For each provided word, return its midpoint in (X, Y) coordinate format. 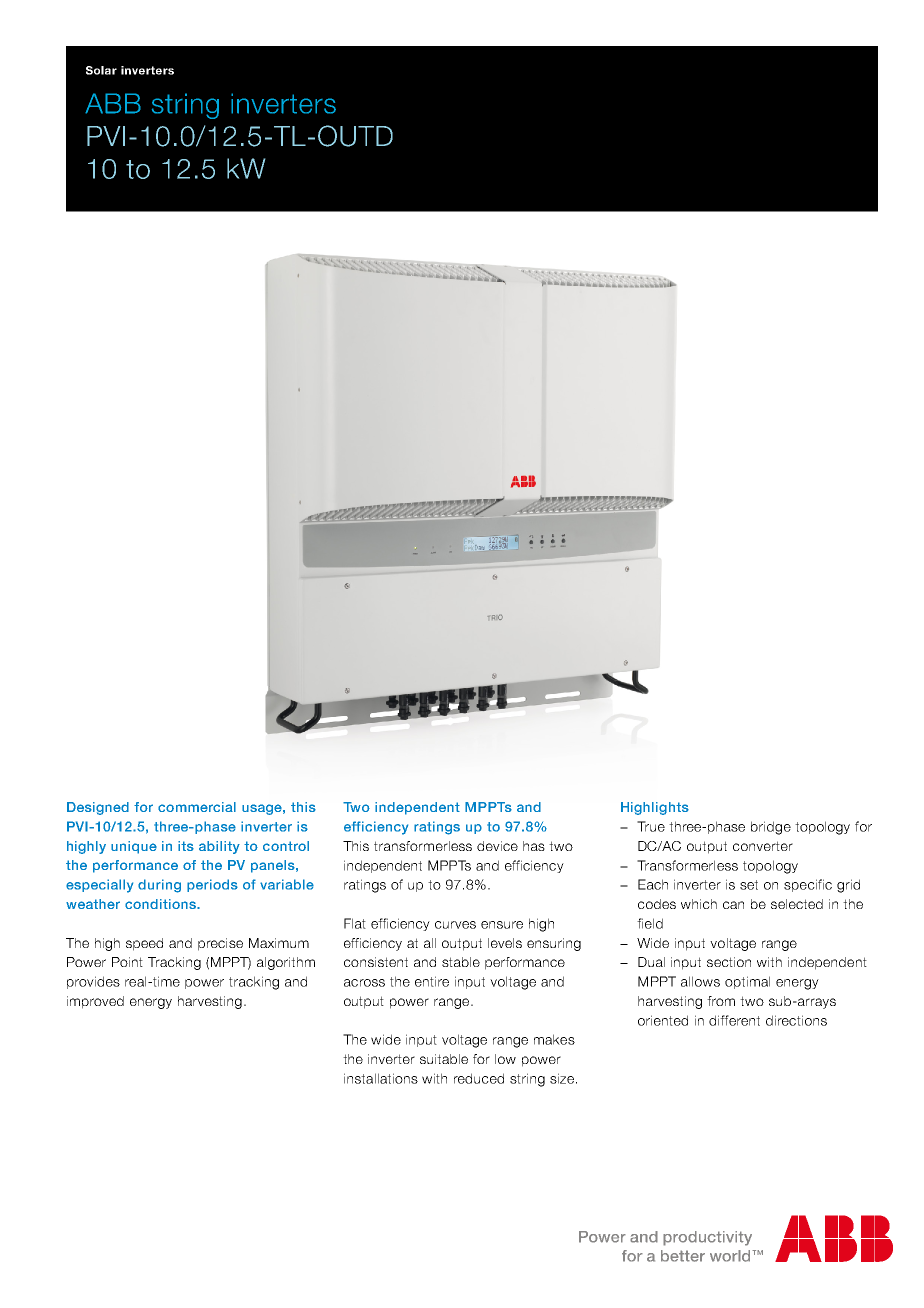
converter (763, 846)
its (186, 846)
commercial (197, 807)
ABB (113, 103)
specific (808, 885)
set (749, 885)
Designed (98, 808)
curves (455, 925)
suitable (444, 1059)
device (497, 846)
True (651, 826)
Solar (101, 70)
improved (95, 1002)
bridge (771, 828)
